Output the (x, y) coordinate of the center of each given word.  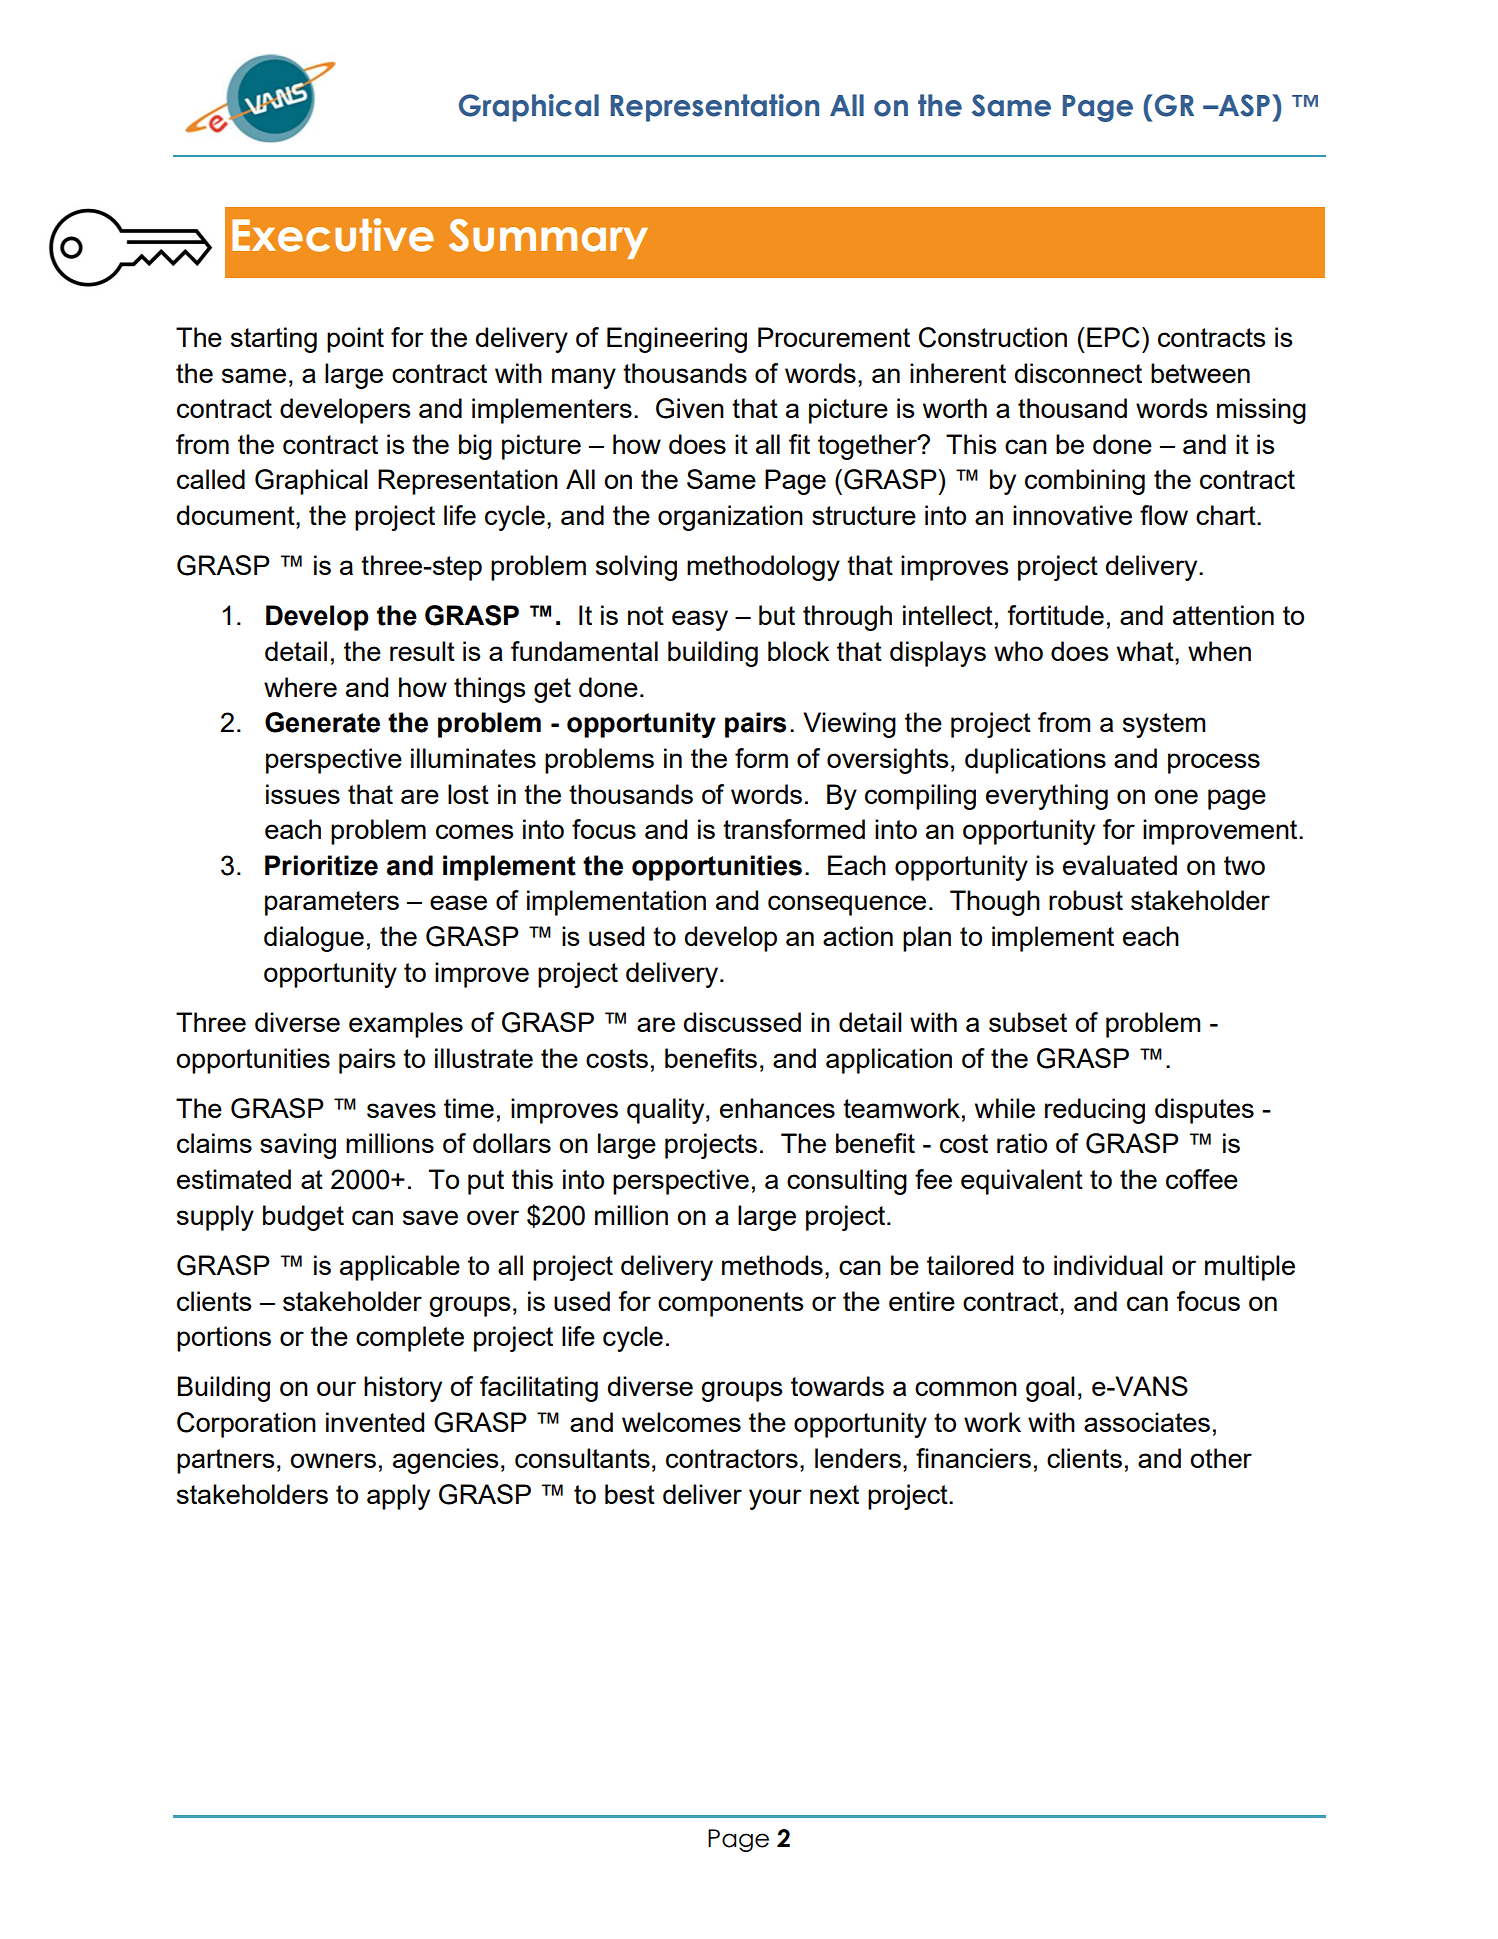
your (775, 1499)
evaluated (1120, 865)
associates (1147, 1422)
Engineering (677, 340)
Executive (333, 235)
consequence (847, 905)
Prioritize (321, 865)
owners (333, 1460)
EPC (1113, 337)
